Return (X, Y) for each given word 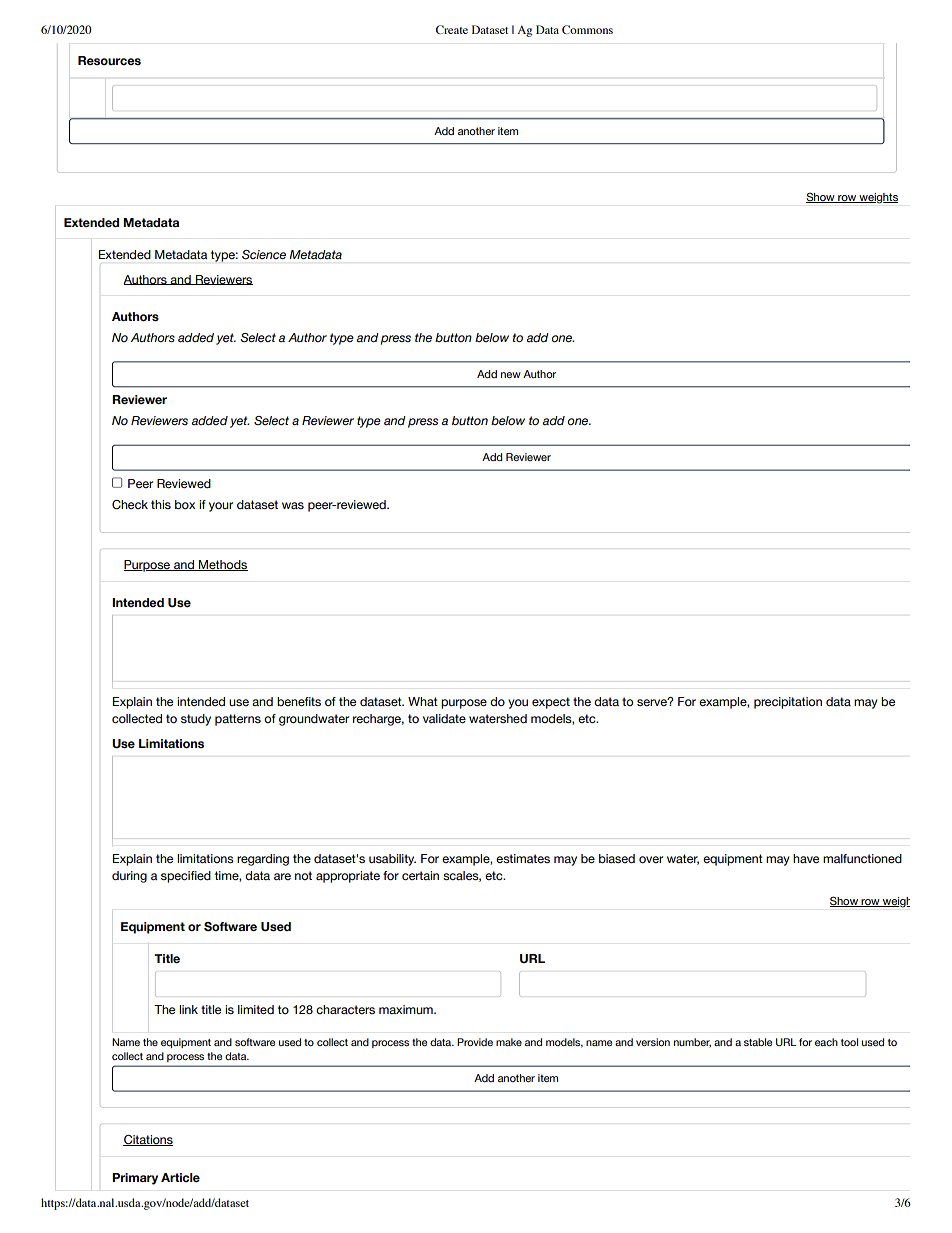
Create (452, 29)
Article (180, 1177)
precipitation (788, 703)
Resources (109, 60)
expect (551, 703)
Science (264, 254)
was (293, 505)
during (129, 877)
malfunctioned (862, 858)
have (806, 858)
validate (444, 718)
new (511, 375)
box (185, 504)
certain (420, 875)
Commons (587, 29)
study (196, 720)
